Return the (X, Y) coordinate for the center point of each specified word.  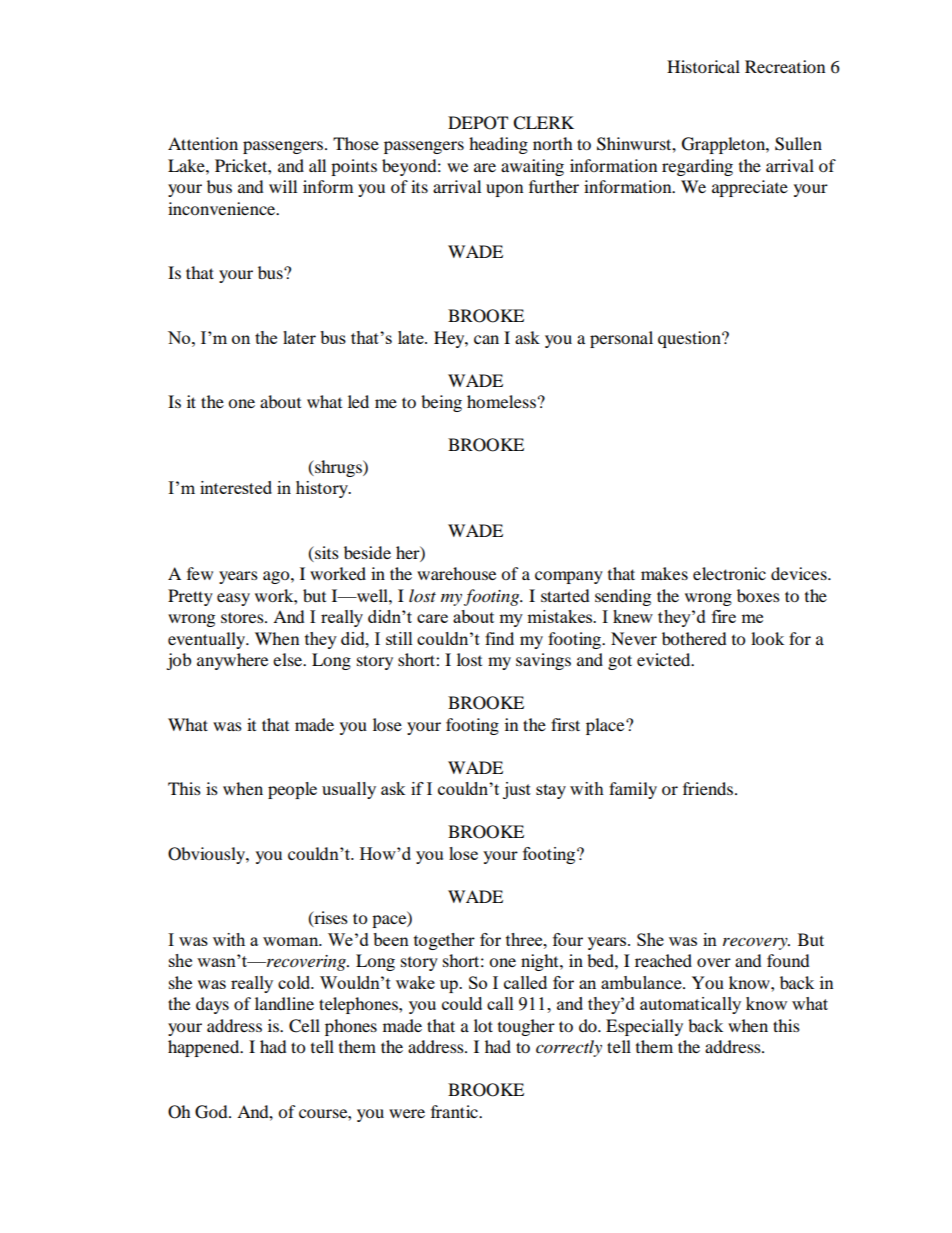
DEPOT (478, 123)
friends (709, 788)
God (212, 1112)
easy (233, 599)
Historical (703, 66)
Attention (203, 143)
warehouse (456, 573)
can (486, 339)
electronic (729, 573)
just (517, 790)
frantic (455, 1111)
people (292, 790)
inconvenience (223, 208)
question (690, 339)
